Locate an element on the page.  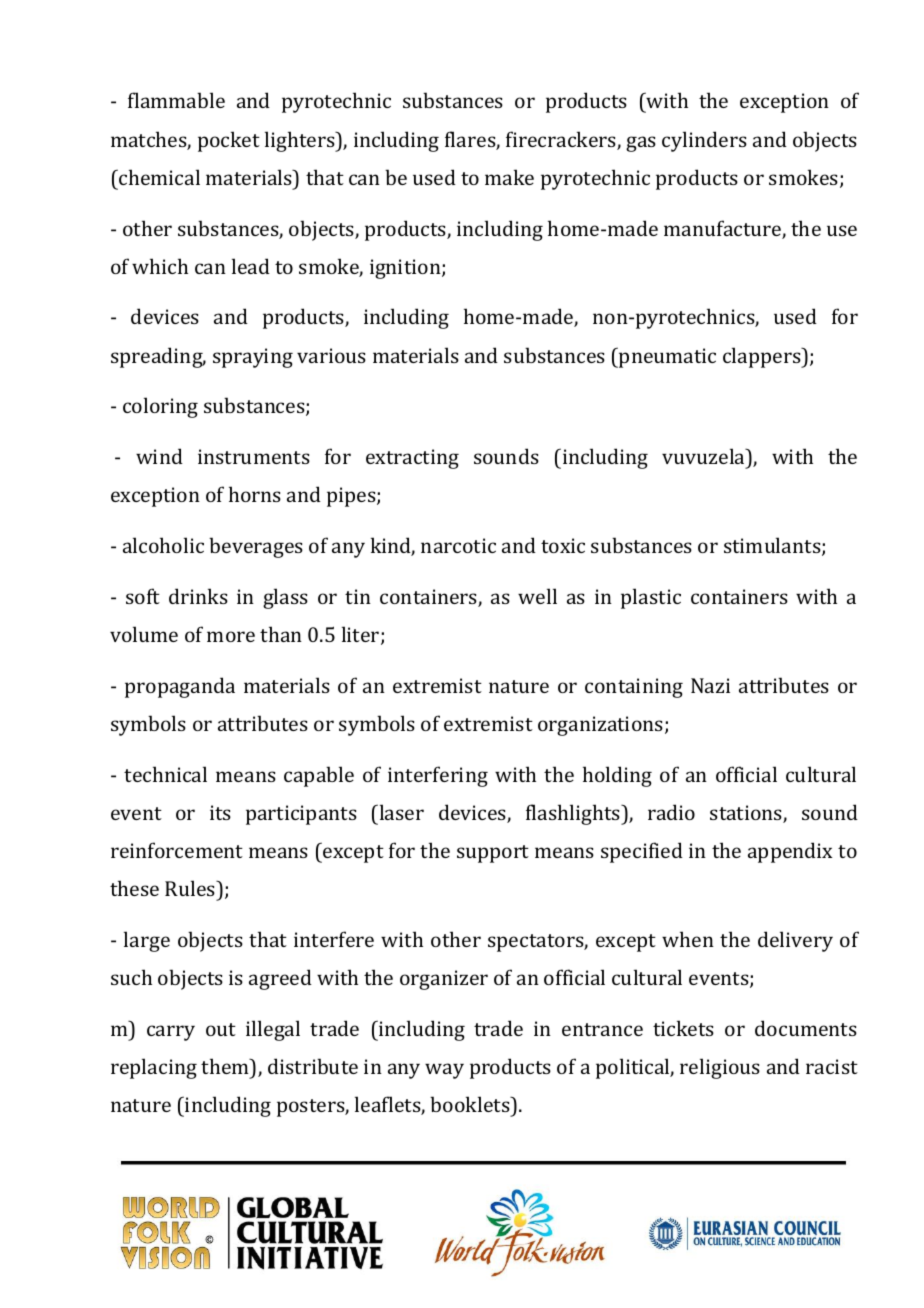
religious is located at coordinates (720, 1068).
